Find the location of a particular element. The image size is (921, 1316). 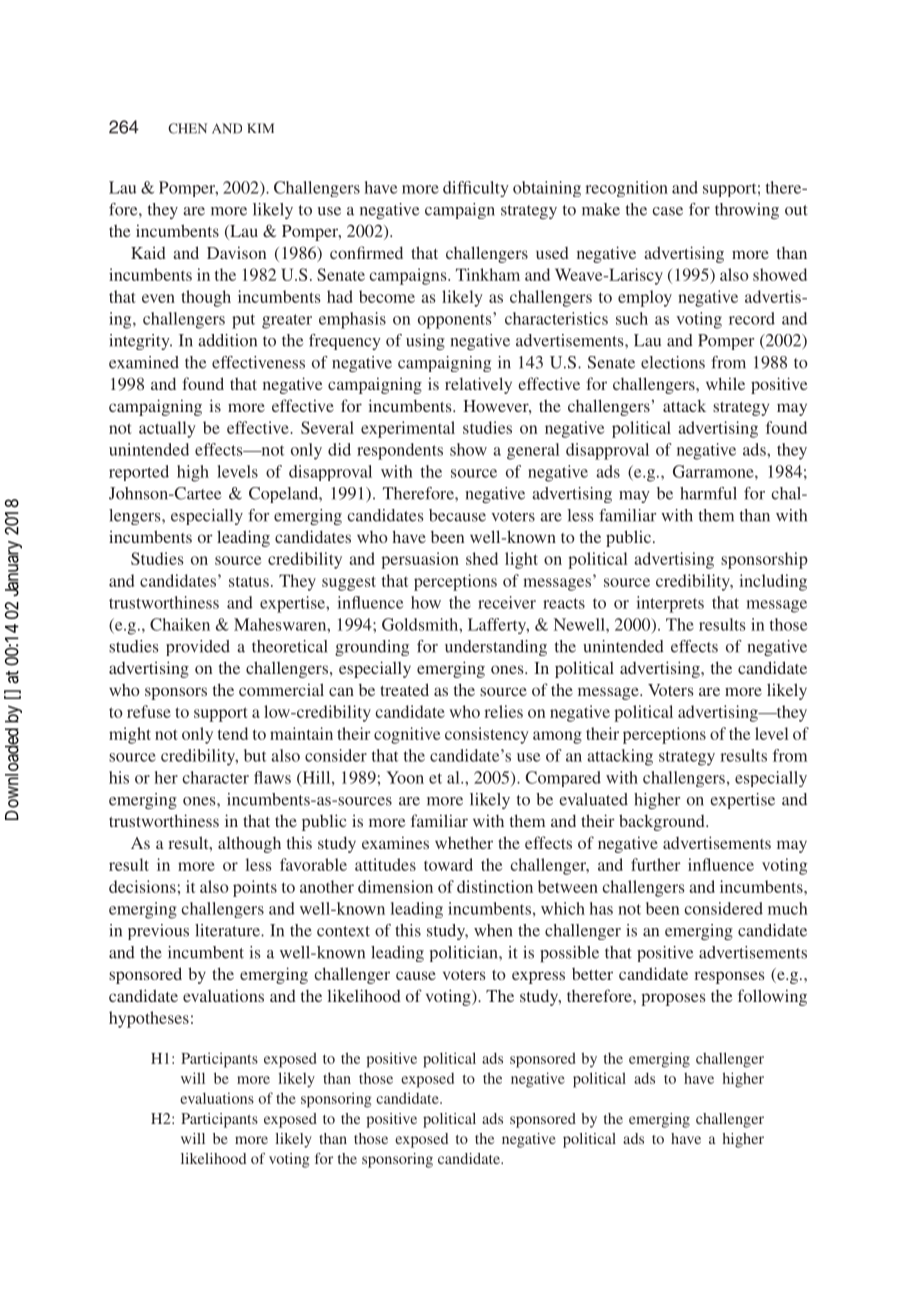

but is located at coordinates (255, 755).
